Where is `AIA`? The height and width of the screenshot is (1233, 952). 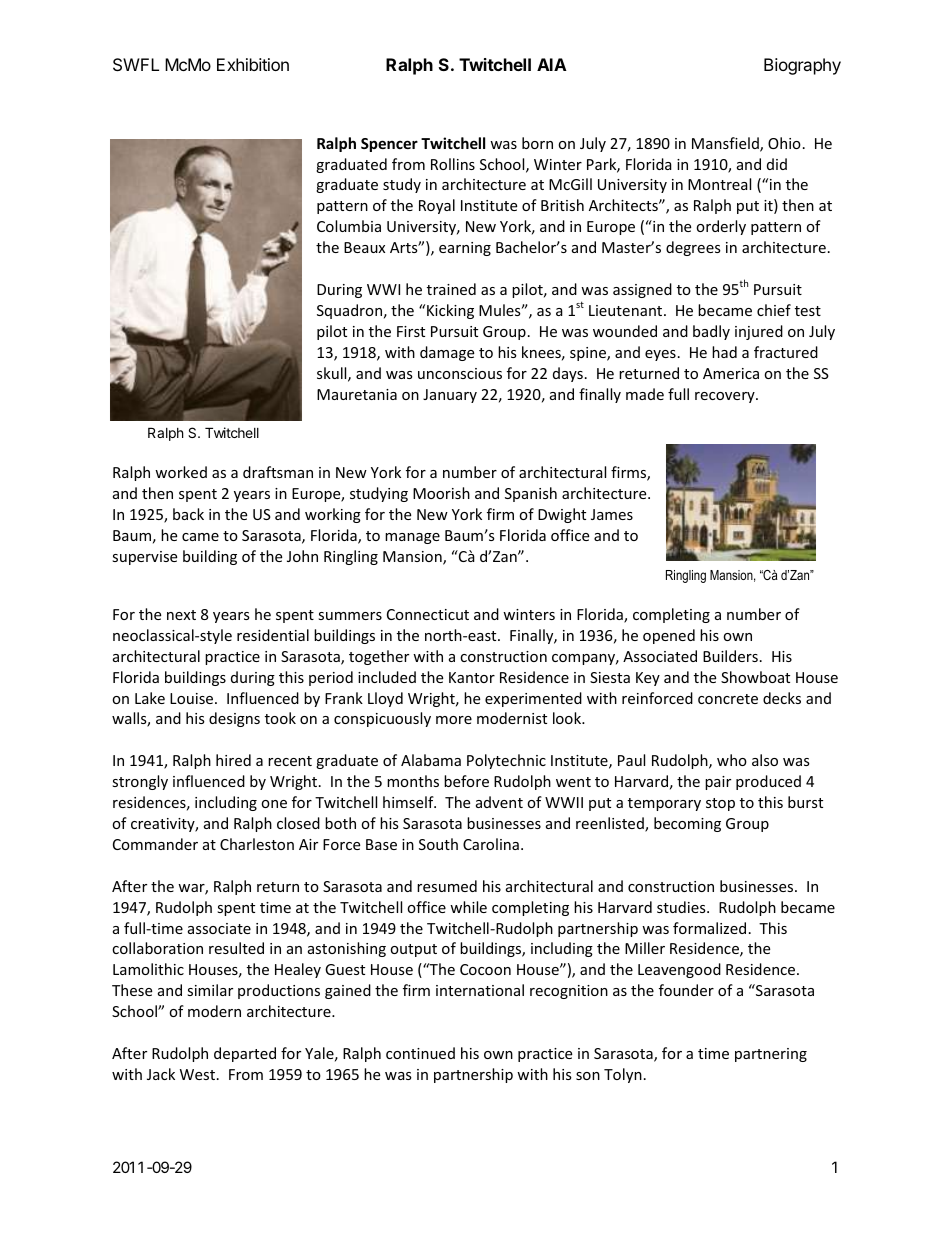 AIA is located at coordinates (552, 64).
